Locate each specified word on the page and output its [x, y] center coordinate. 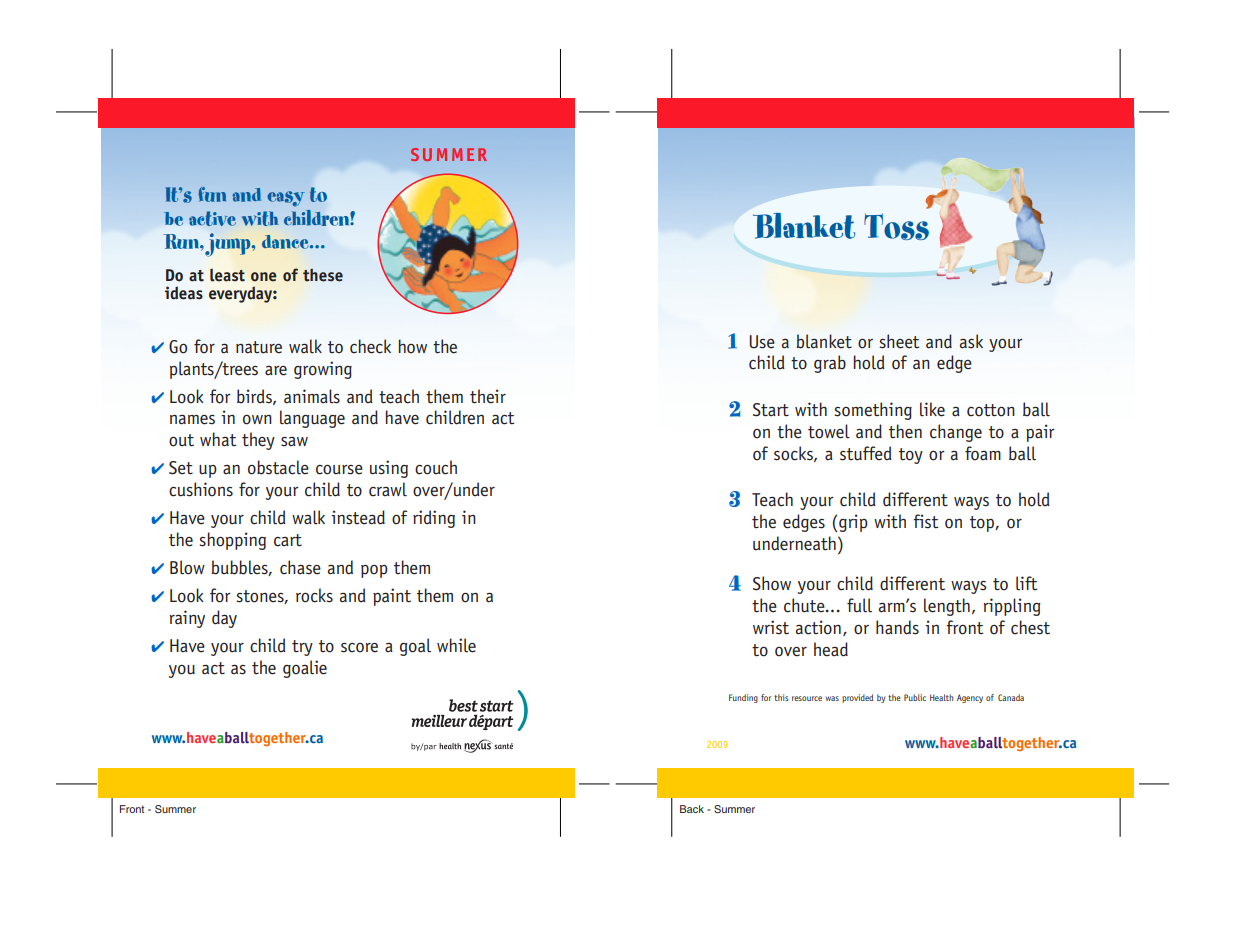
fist [925, 521]
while [456, 645]
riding [434, 519]
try [302, 648]
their [488, 396]
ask [971, 341]
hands [897, 627]
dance [286, 242]
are [276, 371]
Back [692, 809]
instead [358, 517]
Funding [743, 698]
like [932, 409]
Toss [896, 226]
